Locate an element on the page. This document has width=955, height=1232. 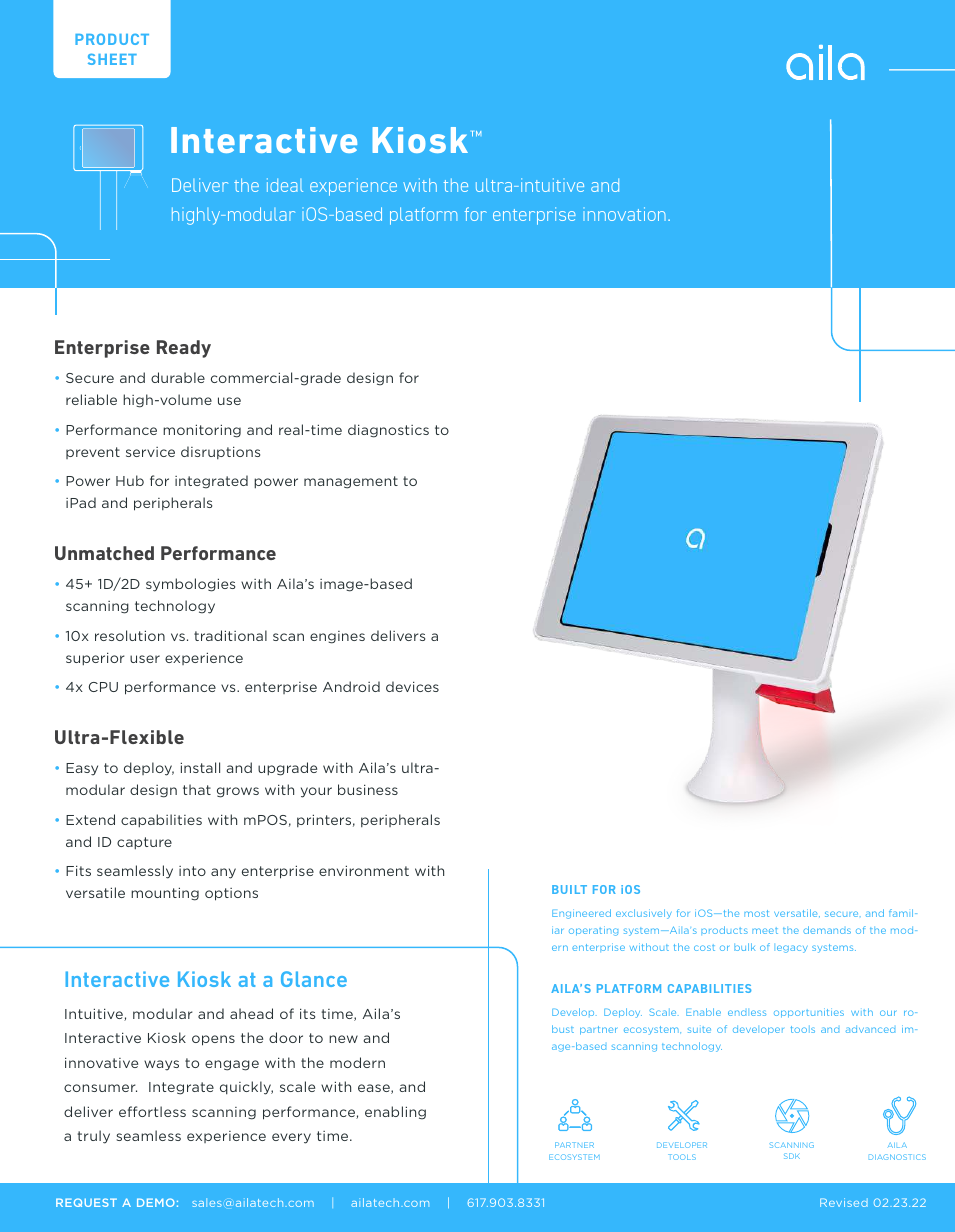
business is located at coordinates (368, 789).
